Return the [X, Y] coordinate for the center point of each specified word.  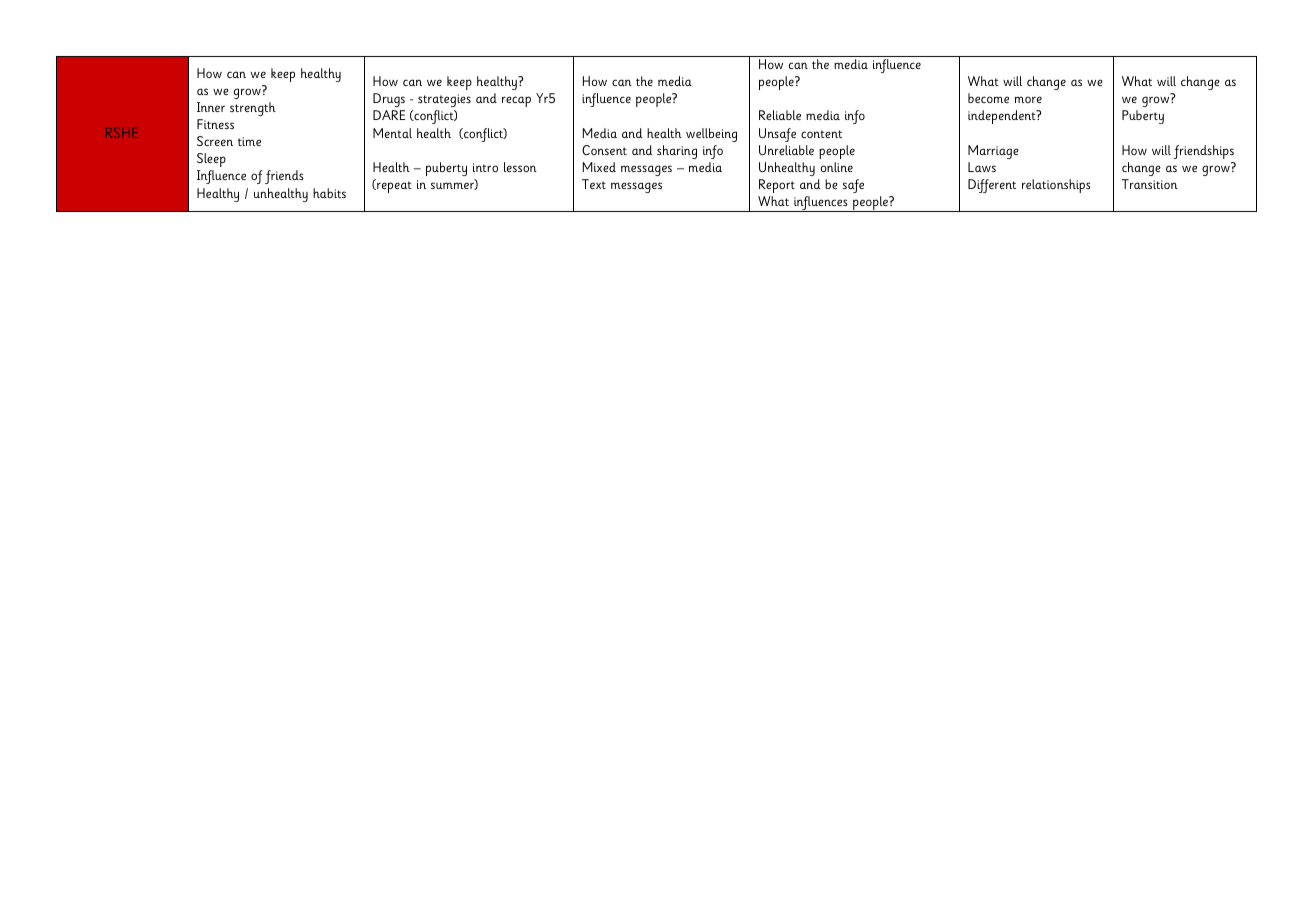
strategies [444, 100]
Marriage [993, 152]
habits [329, 193]
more [1028, 99]
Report [777, 186]
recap [516, 101]
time [249, 141]
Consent [604, 150]
